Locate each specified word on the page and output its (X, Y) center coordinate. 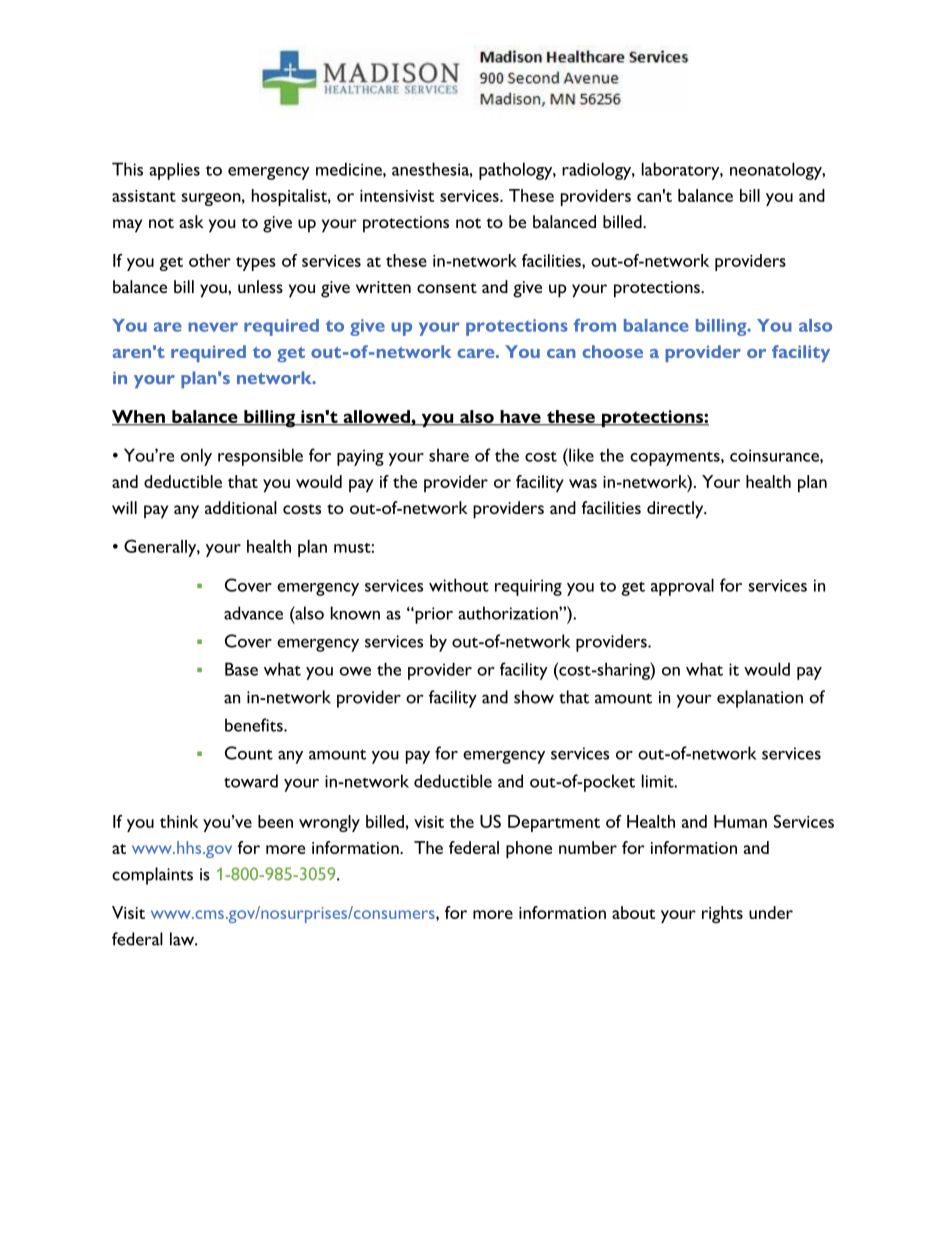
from (595, 325)
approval (682, 587)
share (449, 455)
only (196, 457)
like (580, 455)
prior (433, 615)
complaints (152, 876)
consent (447, 288)
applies (174, 171)
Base (241, 669)
